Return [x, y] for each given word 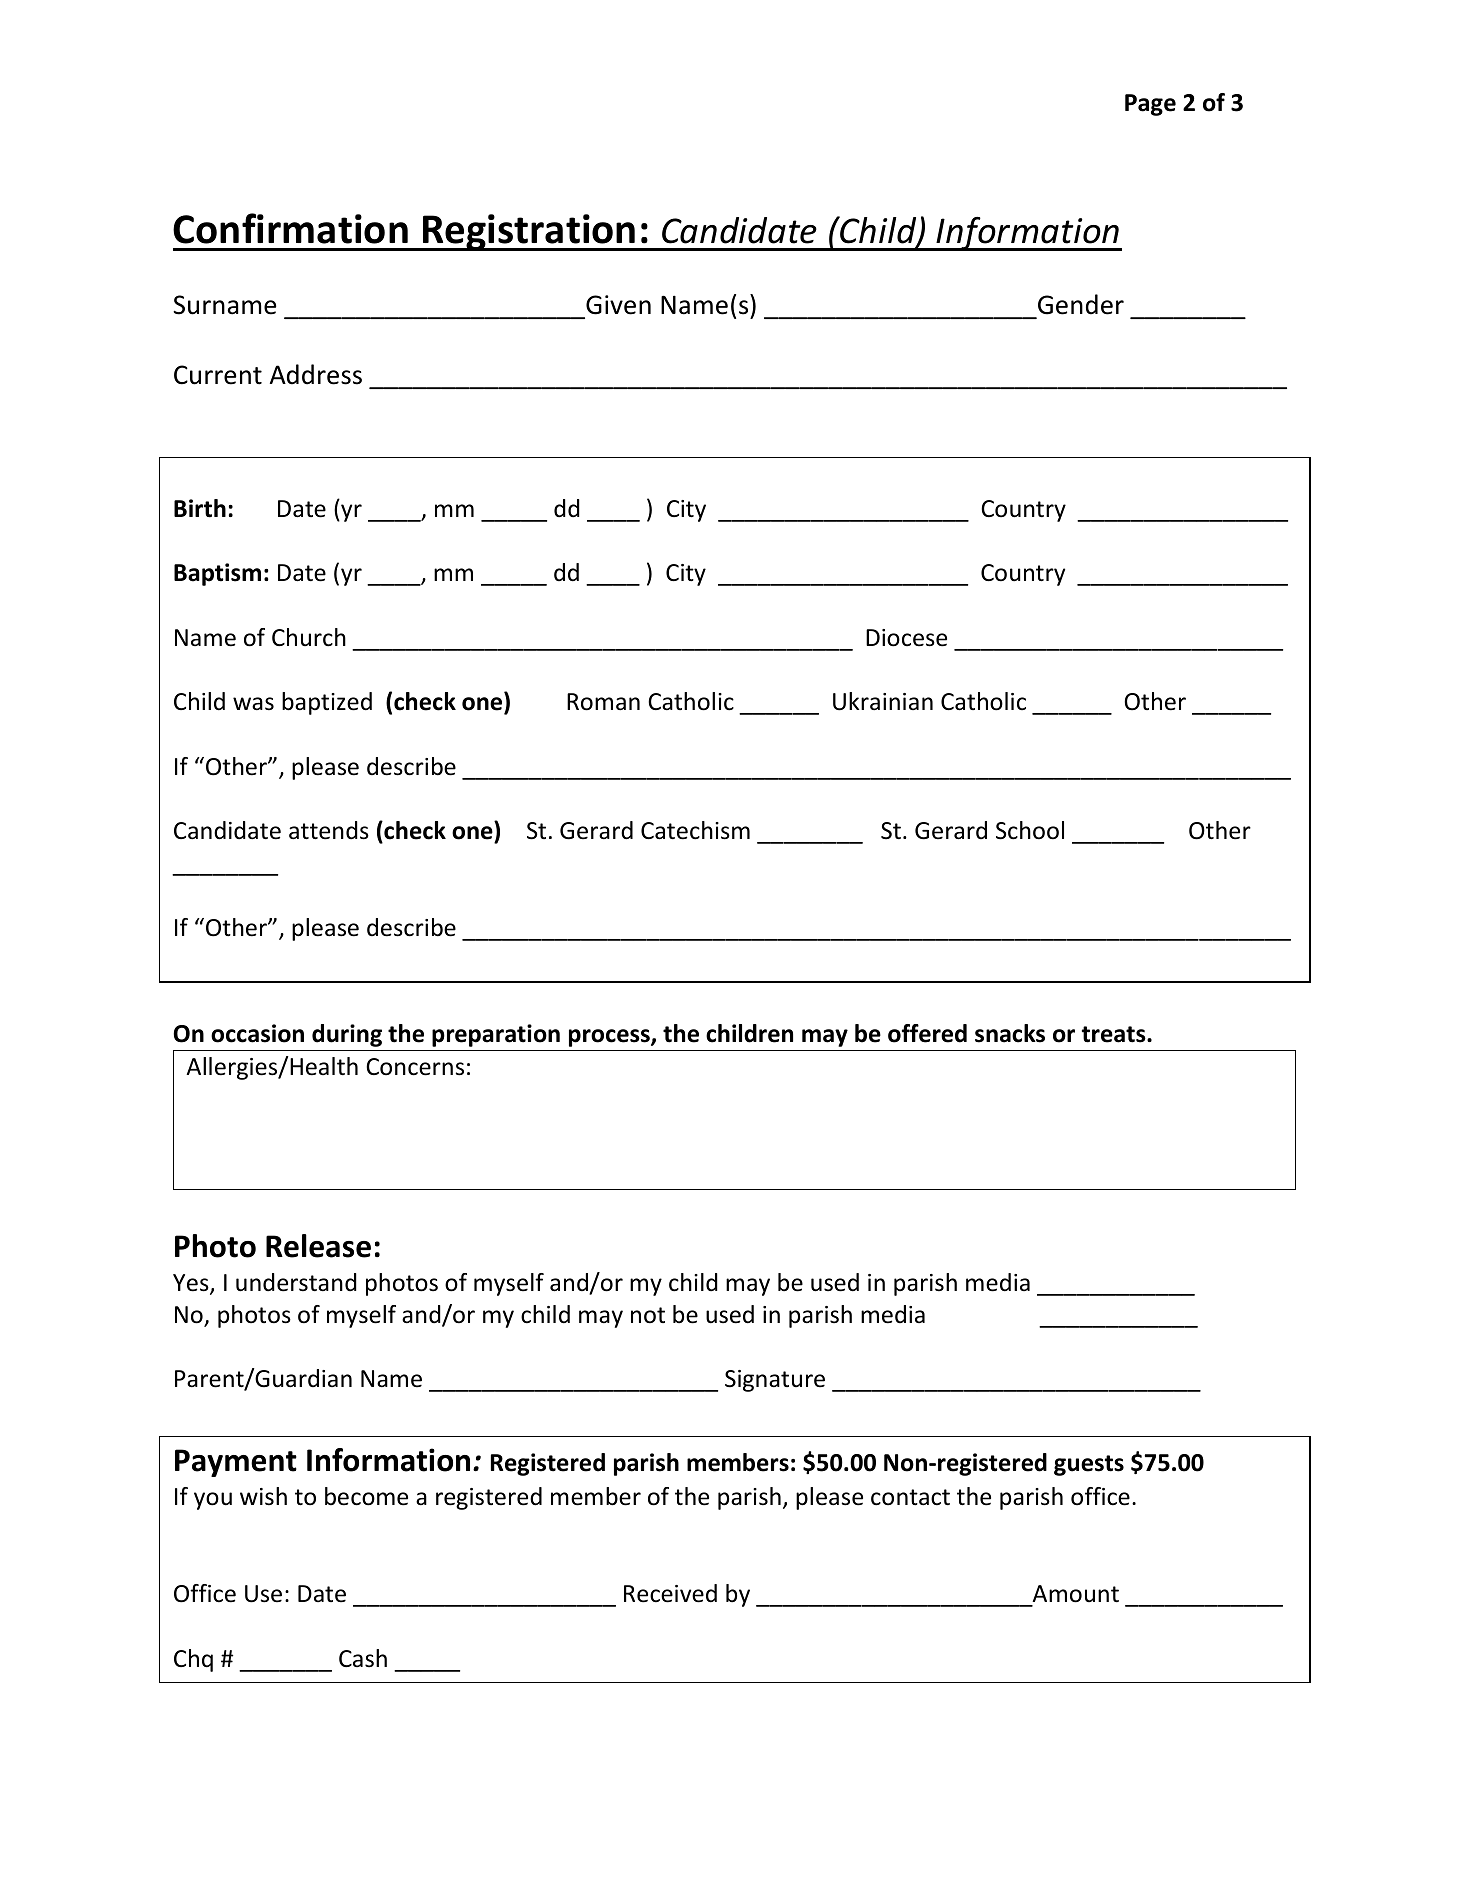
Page [1150, 105]
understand [296, 1282]
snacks [1010, 1033]
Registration [529, 232]
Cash [363, 1658]
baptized [327, 703]
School [1030, 830]
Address [316, 374]
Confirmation [290, 228]
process [610, 1038]
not [648, 1315]
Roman [603, 702]
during [347, 1035]
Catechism [695, 830]
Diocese [906, 638]
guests [1089, 1465]
